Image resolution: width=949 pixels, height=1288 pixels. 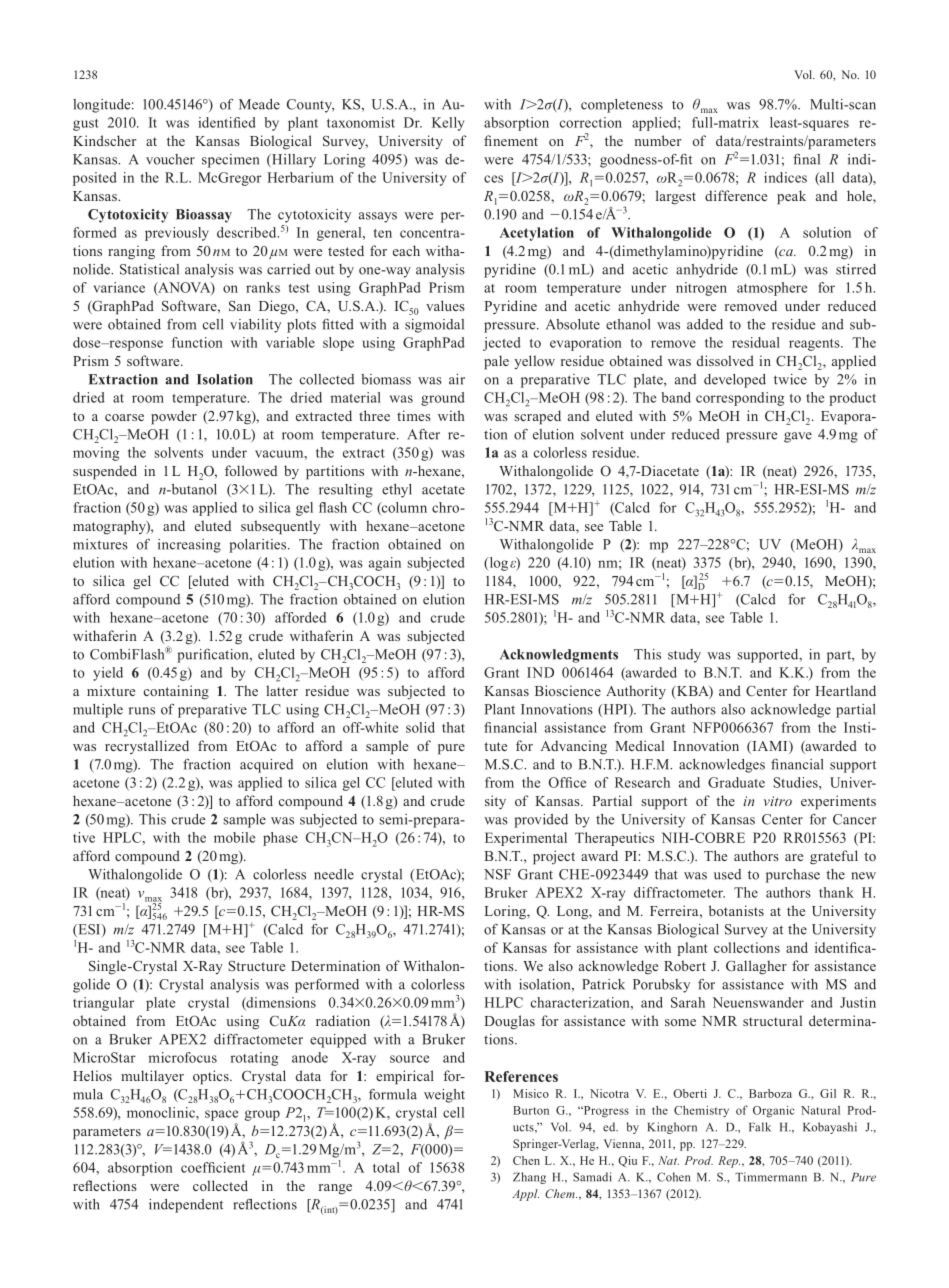 What do you see at coordinates (497, 874) in the screenshot?
I see `NSF` at bounding box center [497, 874].
